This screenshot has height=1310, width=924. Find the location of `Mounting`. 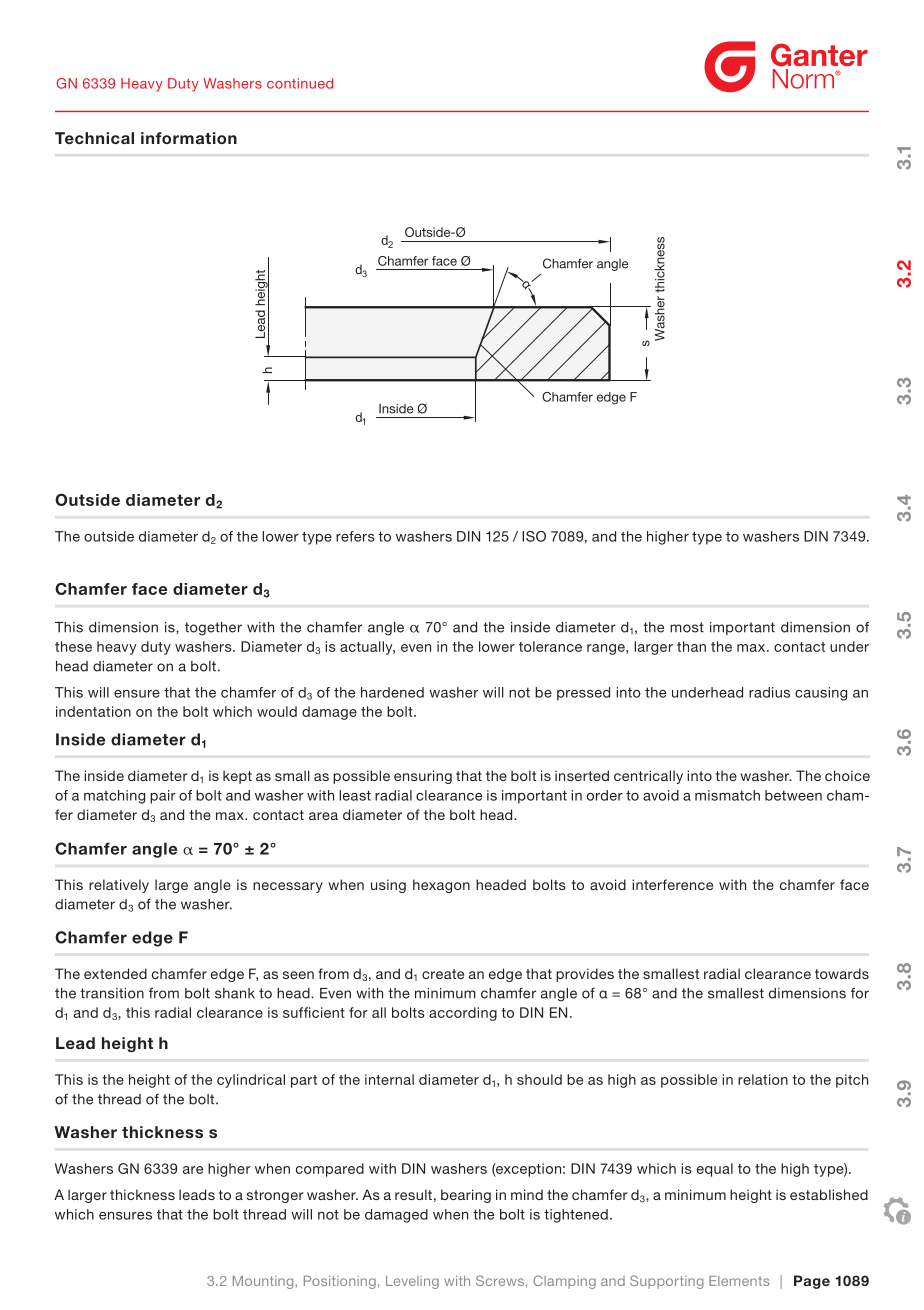

Mounting is located at coordinates (264, 1282).
